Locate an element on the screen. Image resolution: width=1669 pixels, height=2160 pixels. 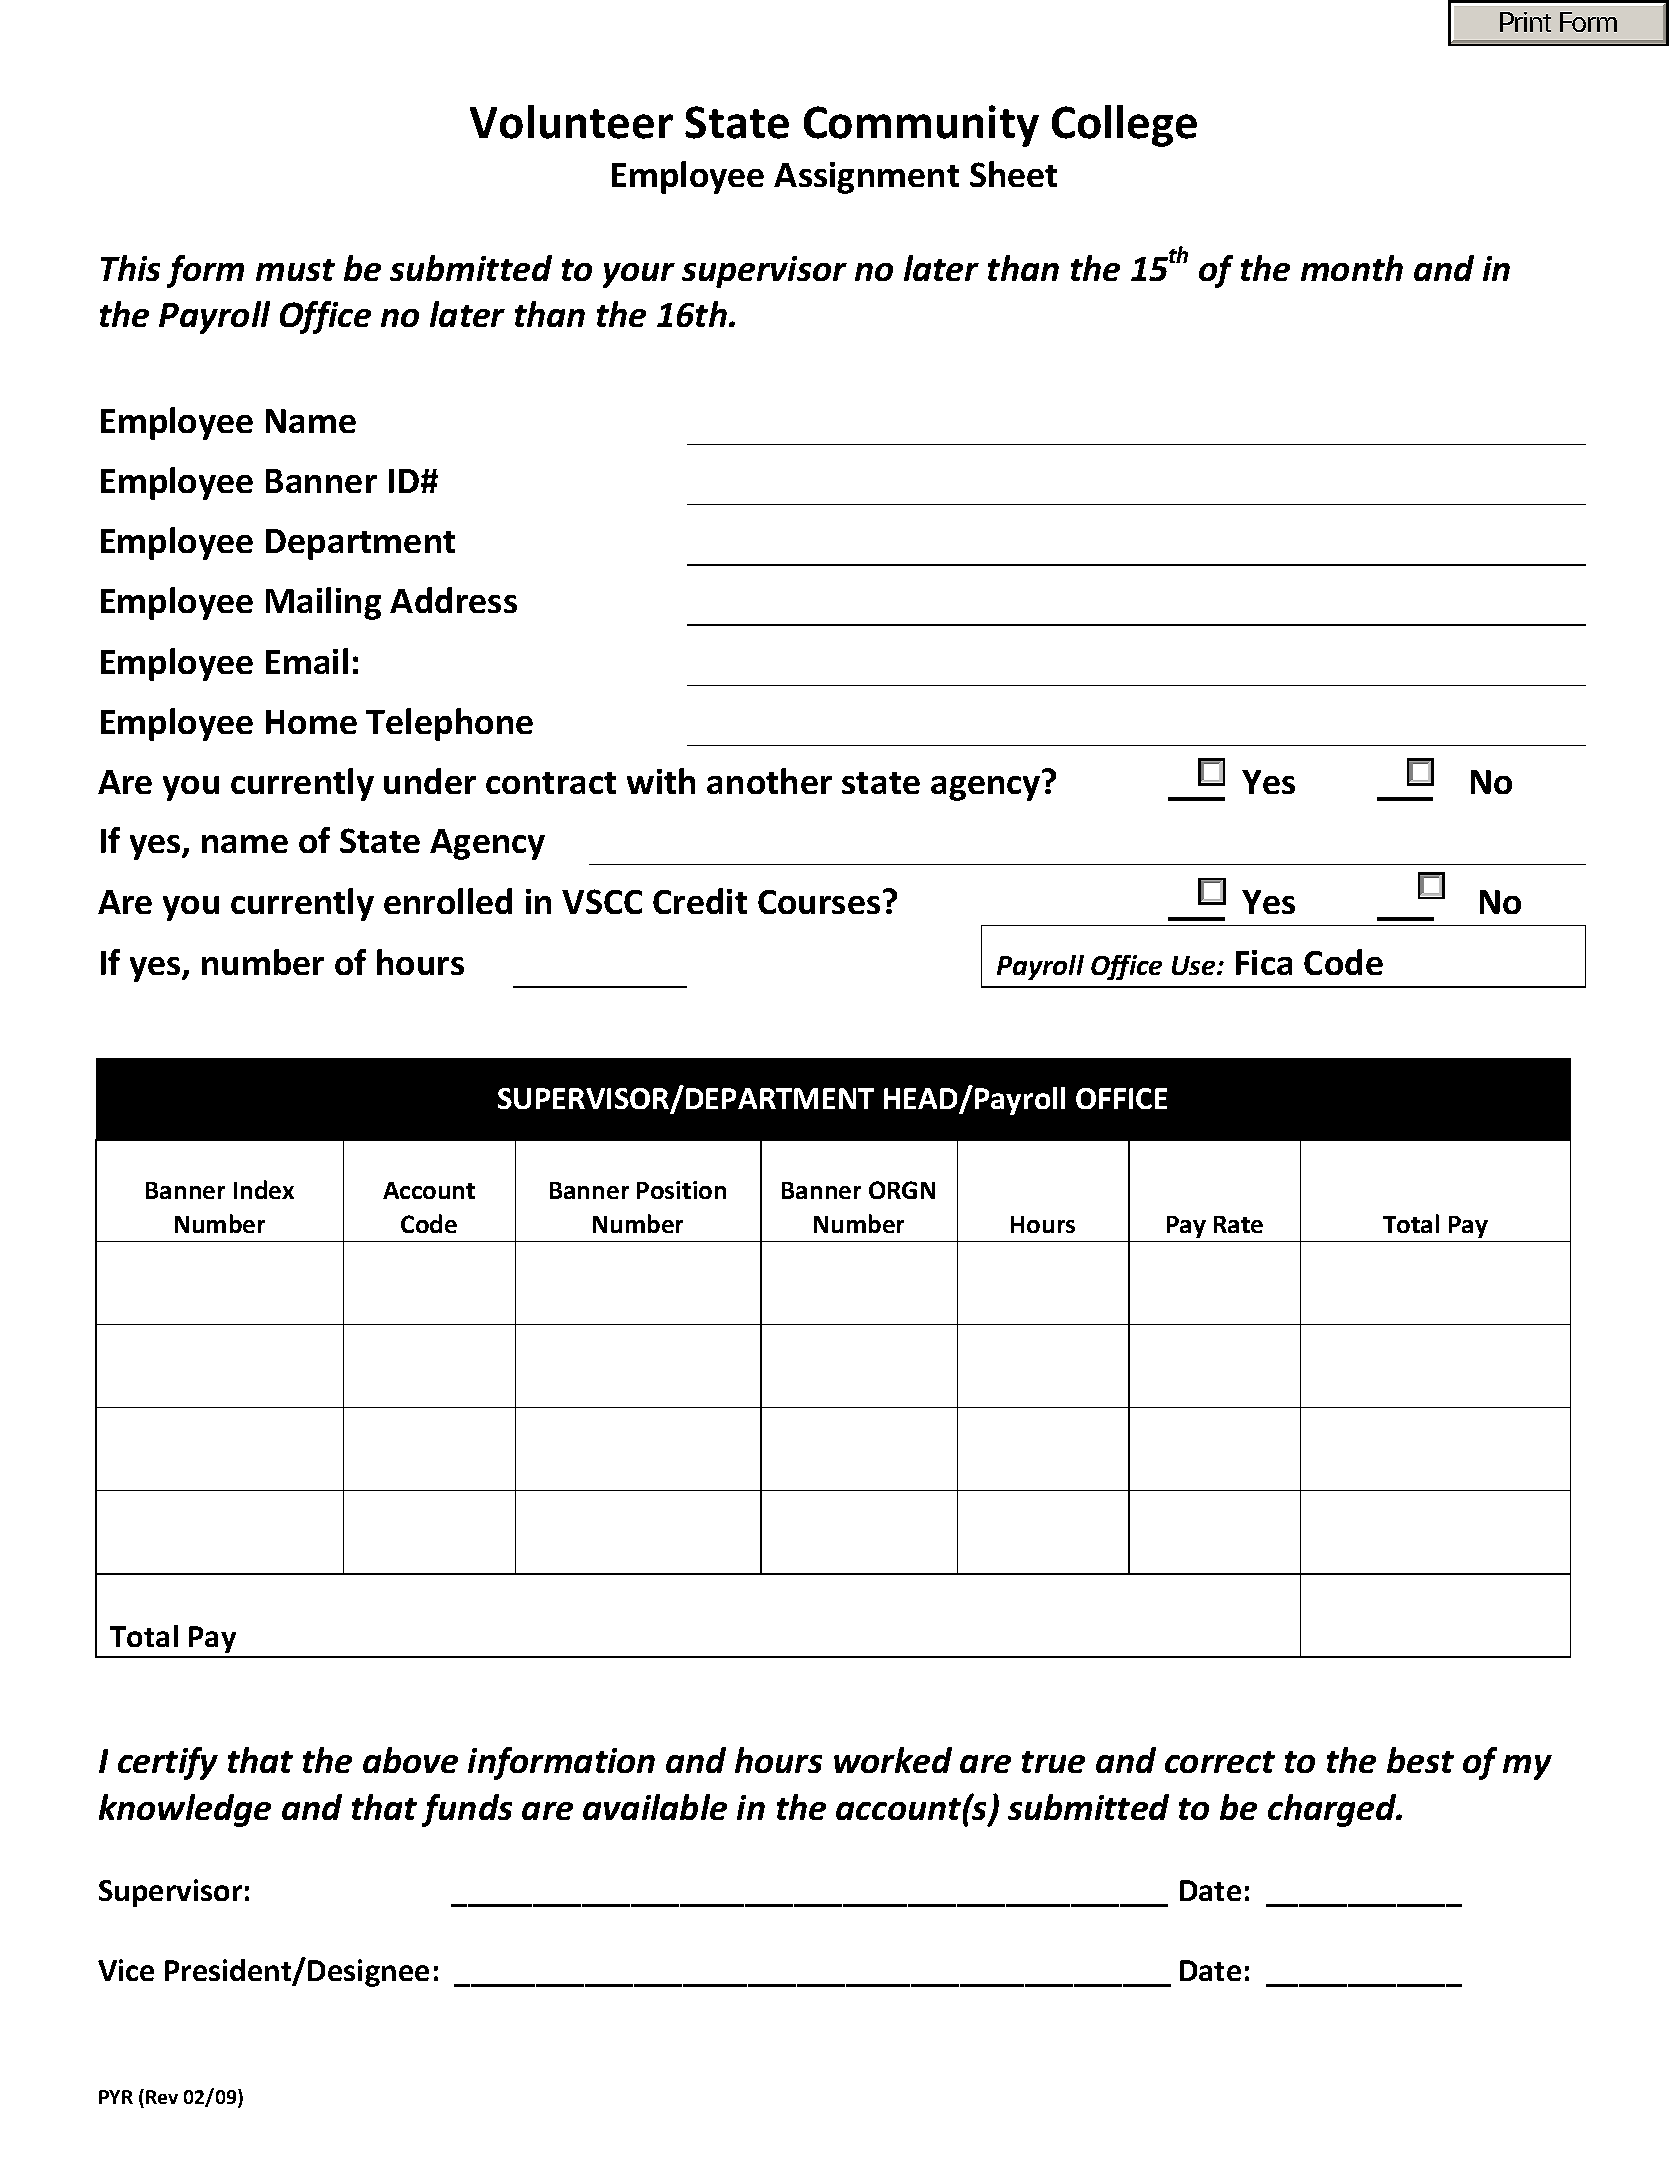
Use is located at coordinates (1195, 965).
